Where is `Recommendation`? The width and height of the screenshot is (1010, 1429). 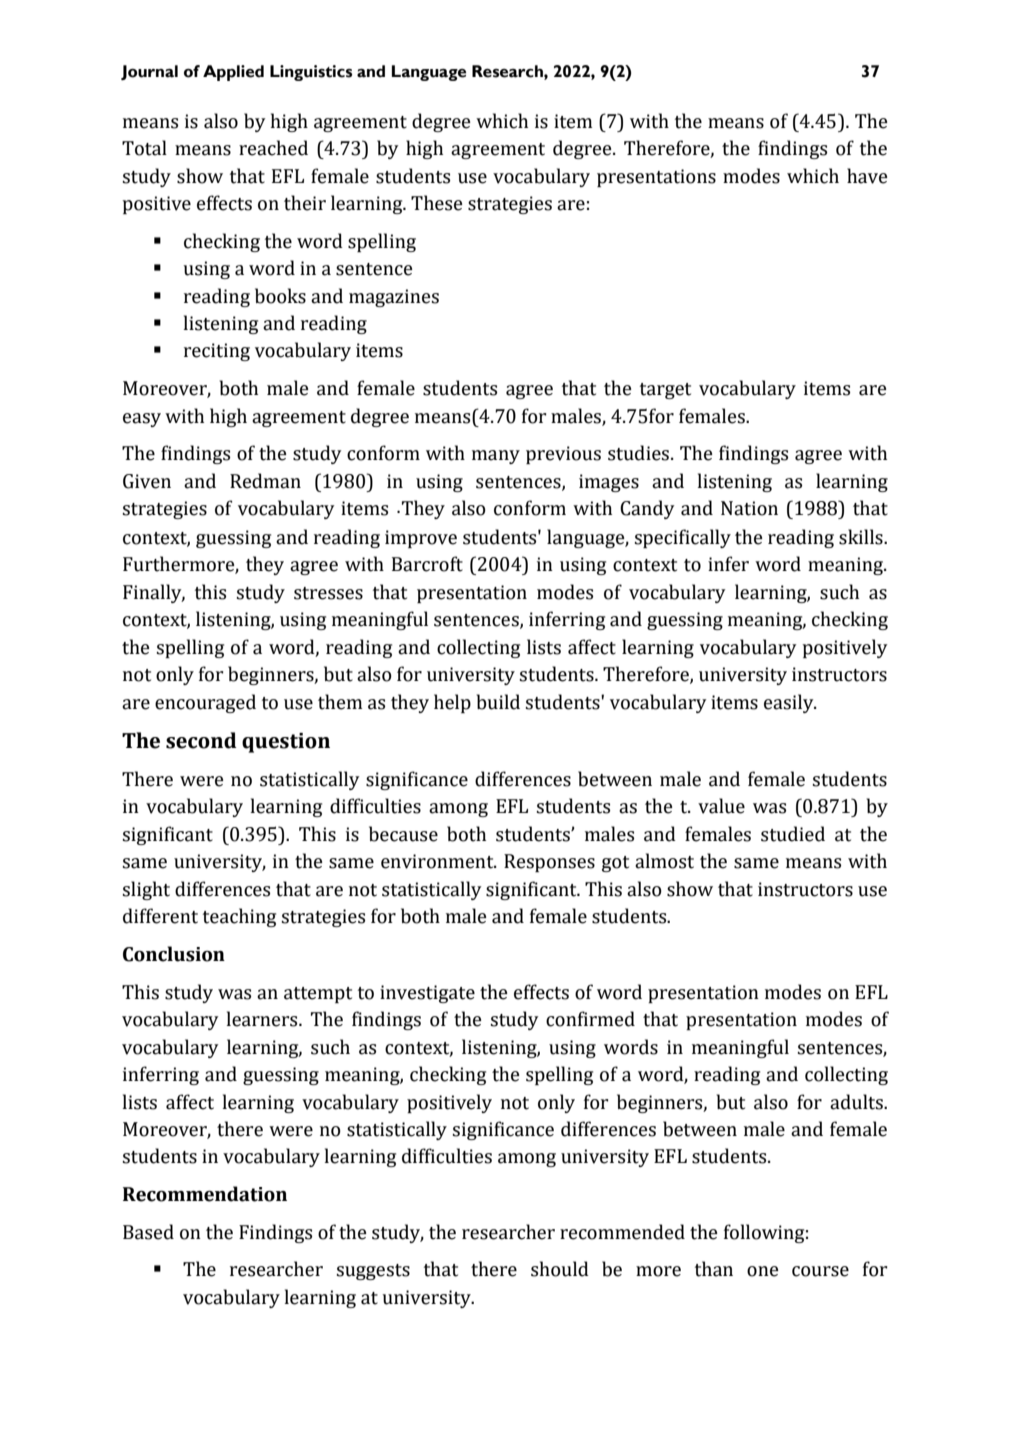 Recommendation is located at coordinates (205, 1194).
